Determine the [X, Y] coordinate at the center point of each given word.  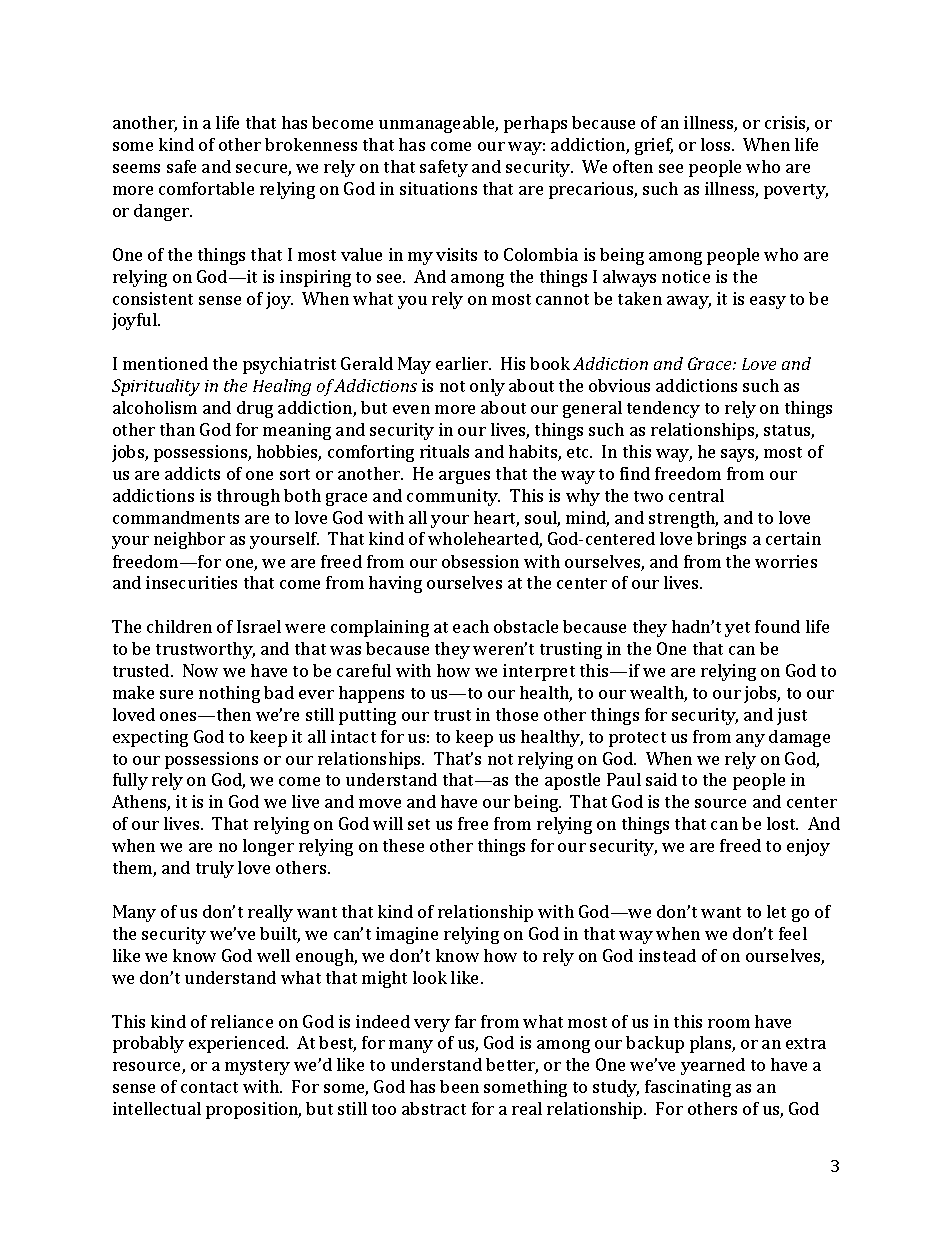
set [419, 824]
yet [737, 629]
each [471, 626]
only [487, 387]
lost [782, 823]
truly [215, 869]
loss [717, 144]
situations [438, 188]
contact [209, 1087]
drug [255, 409]
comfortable [206, 188]
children [179, 626]
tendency [663, 409]
